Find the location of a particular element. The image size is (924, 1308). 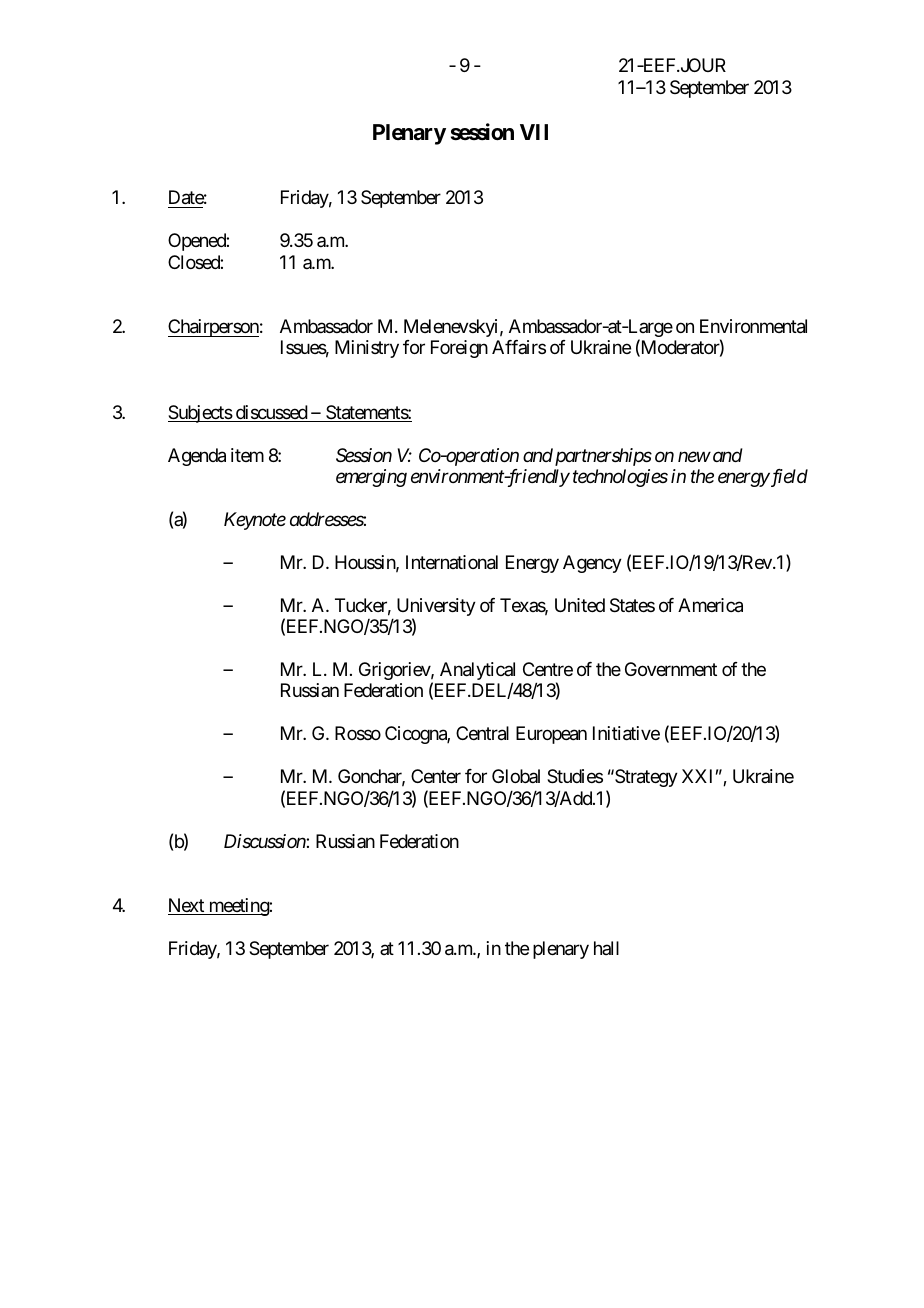

Discussion is located at coordinates (265, 841).
